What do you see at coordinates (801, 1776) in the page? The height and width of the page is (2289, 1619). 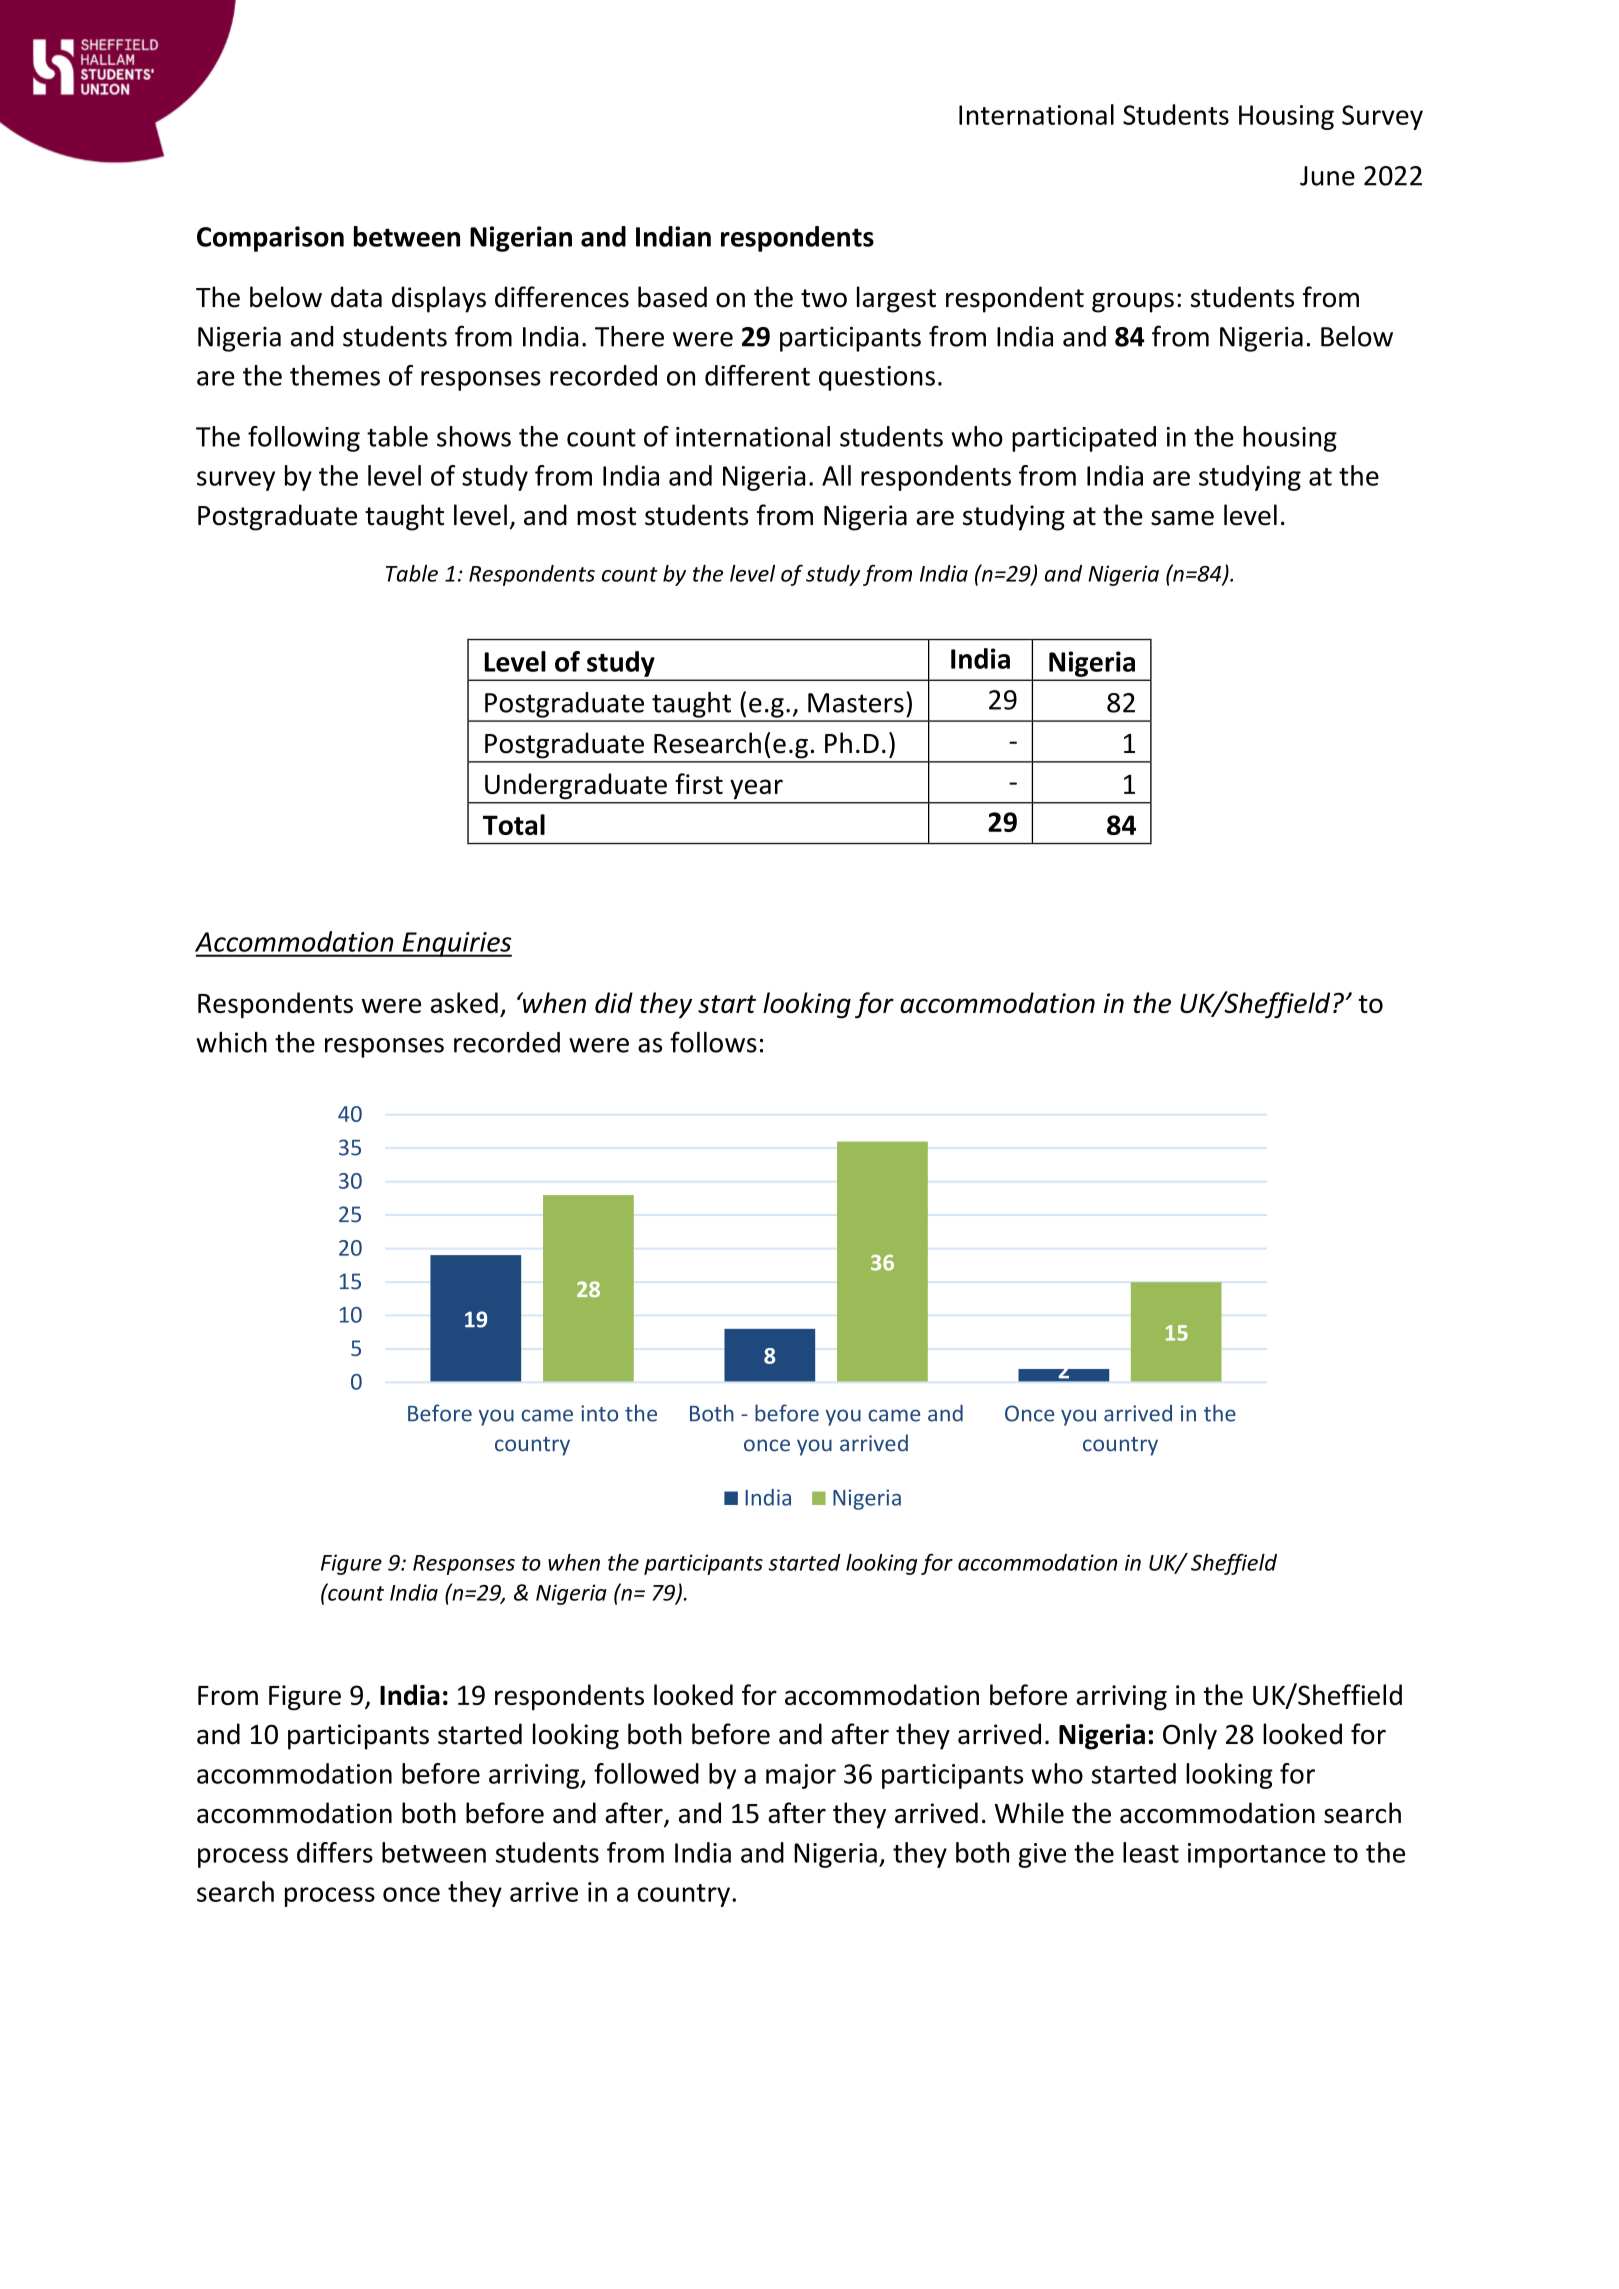 I see `major` at bounding box center [801, 1776].
